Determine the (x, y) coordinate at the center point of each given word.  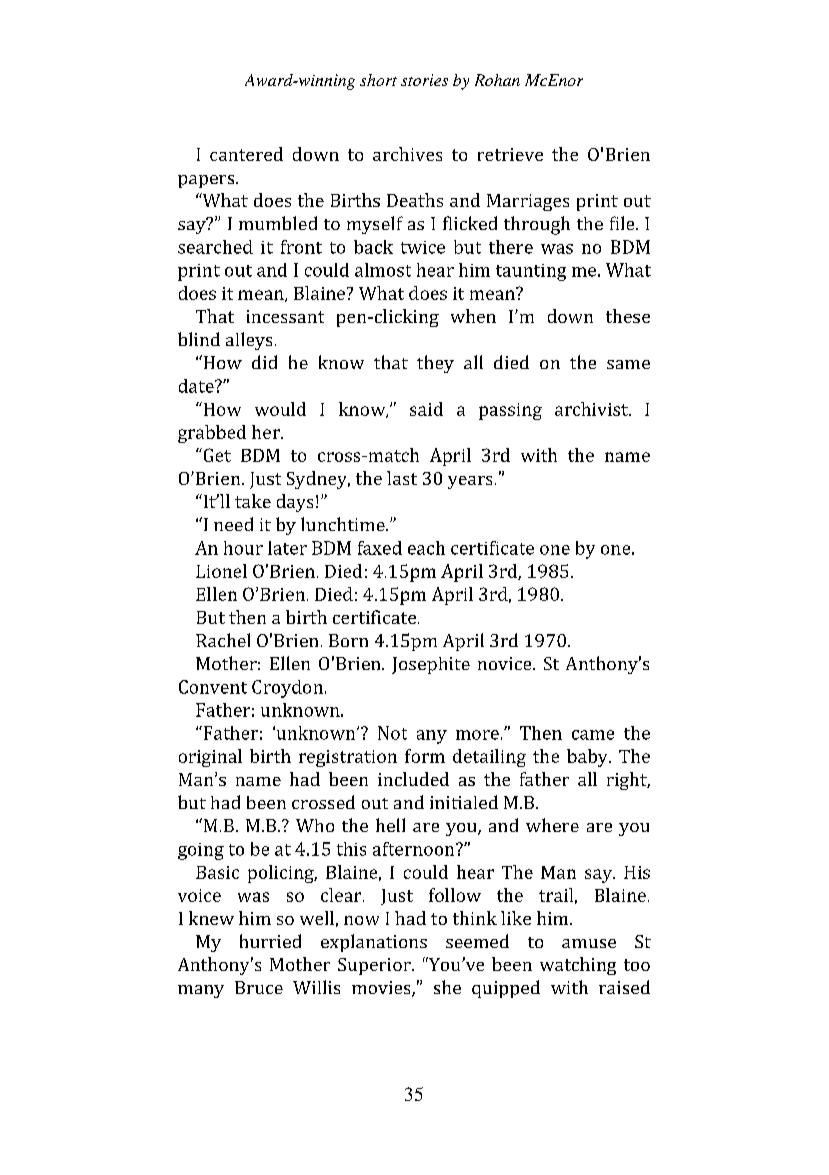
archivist (592, 409)
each (426, 548)
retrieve (510, 154)
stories (424, 80)
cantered (246, 154)
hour (243, 548)
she (447, 987)
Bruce (259, 987)
